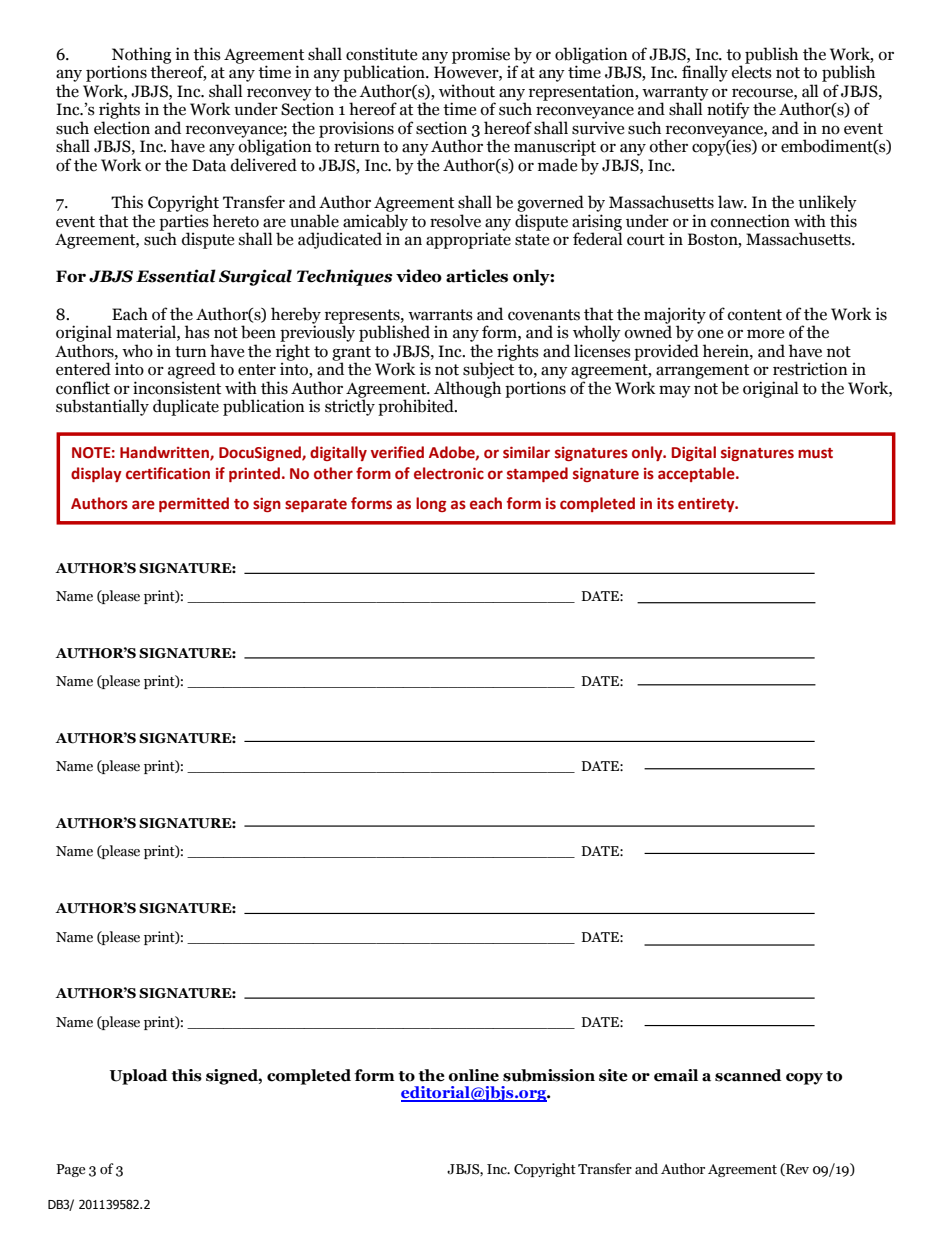 This document has width=952, height=1233. Describe the element at coordinates (192, 370) in the document. I see `agreed` at that location.
